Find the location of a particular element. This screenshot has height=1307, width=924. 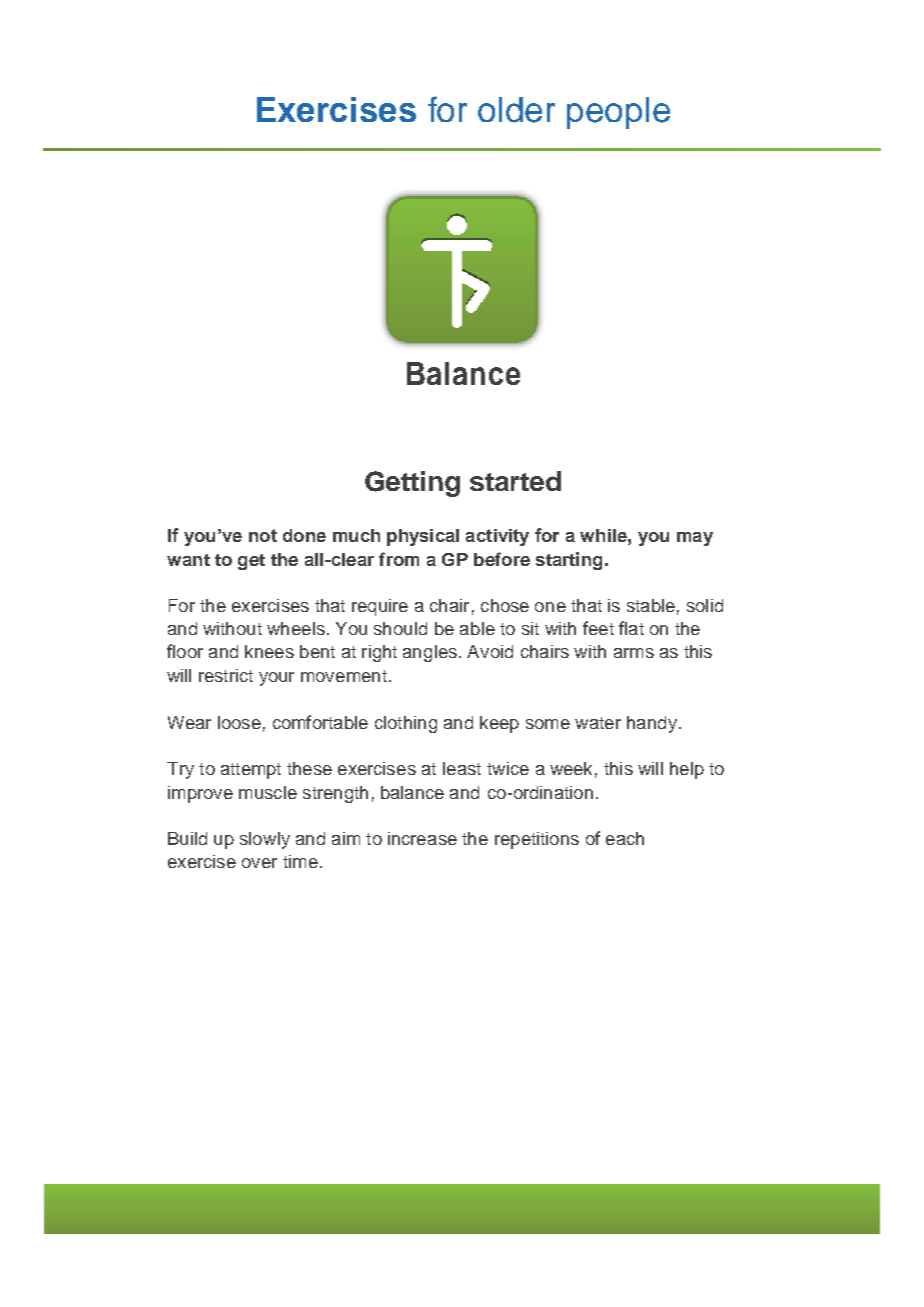

started is located at coordinates (515, 481).
